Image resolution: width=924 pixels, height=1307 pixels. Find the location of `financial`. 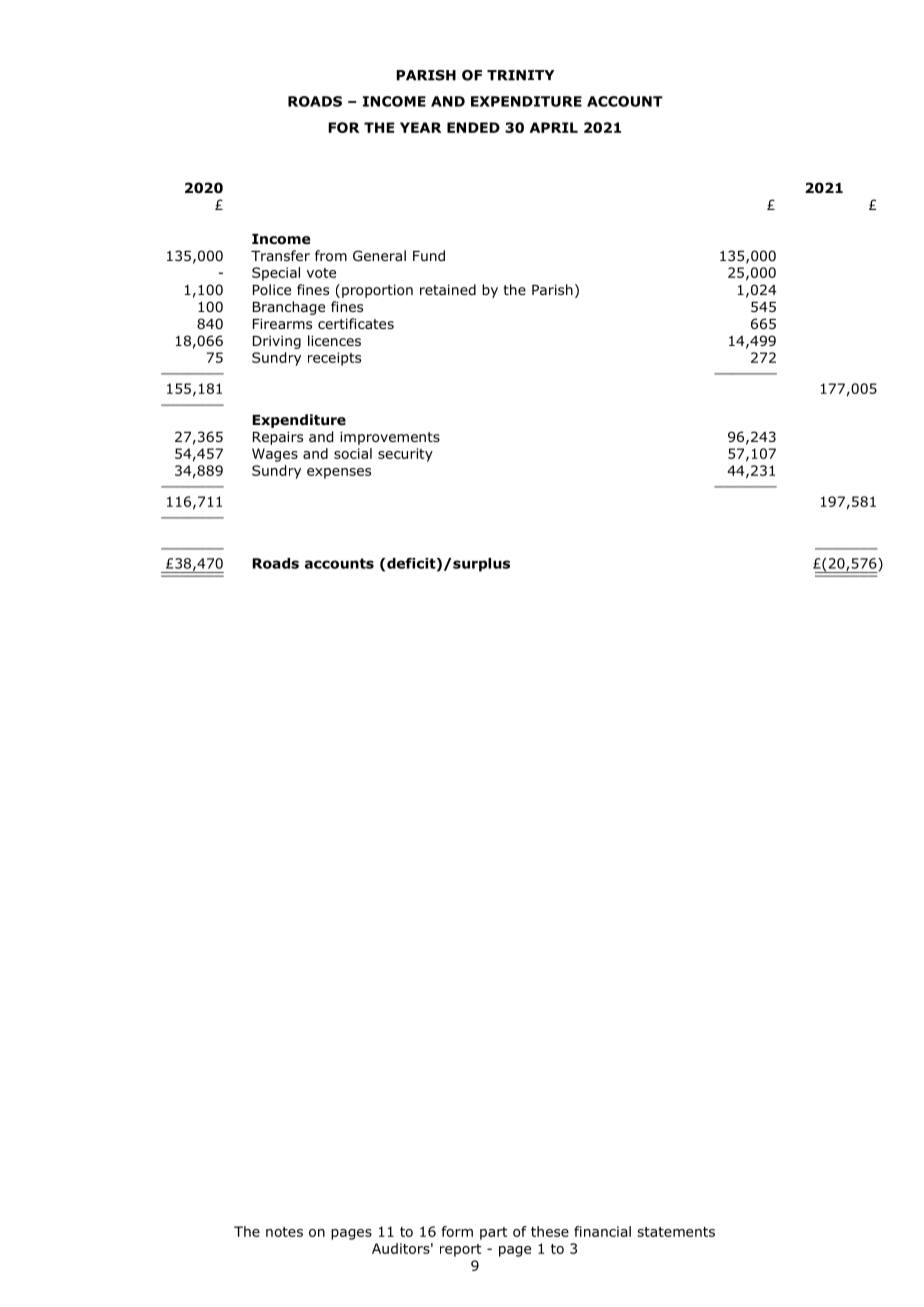

financial is located at coordinates (602, 1231).
